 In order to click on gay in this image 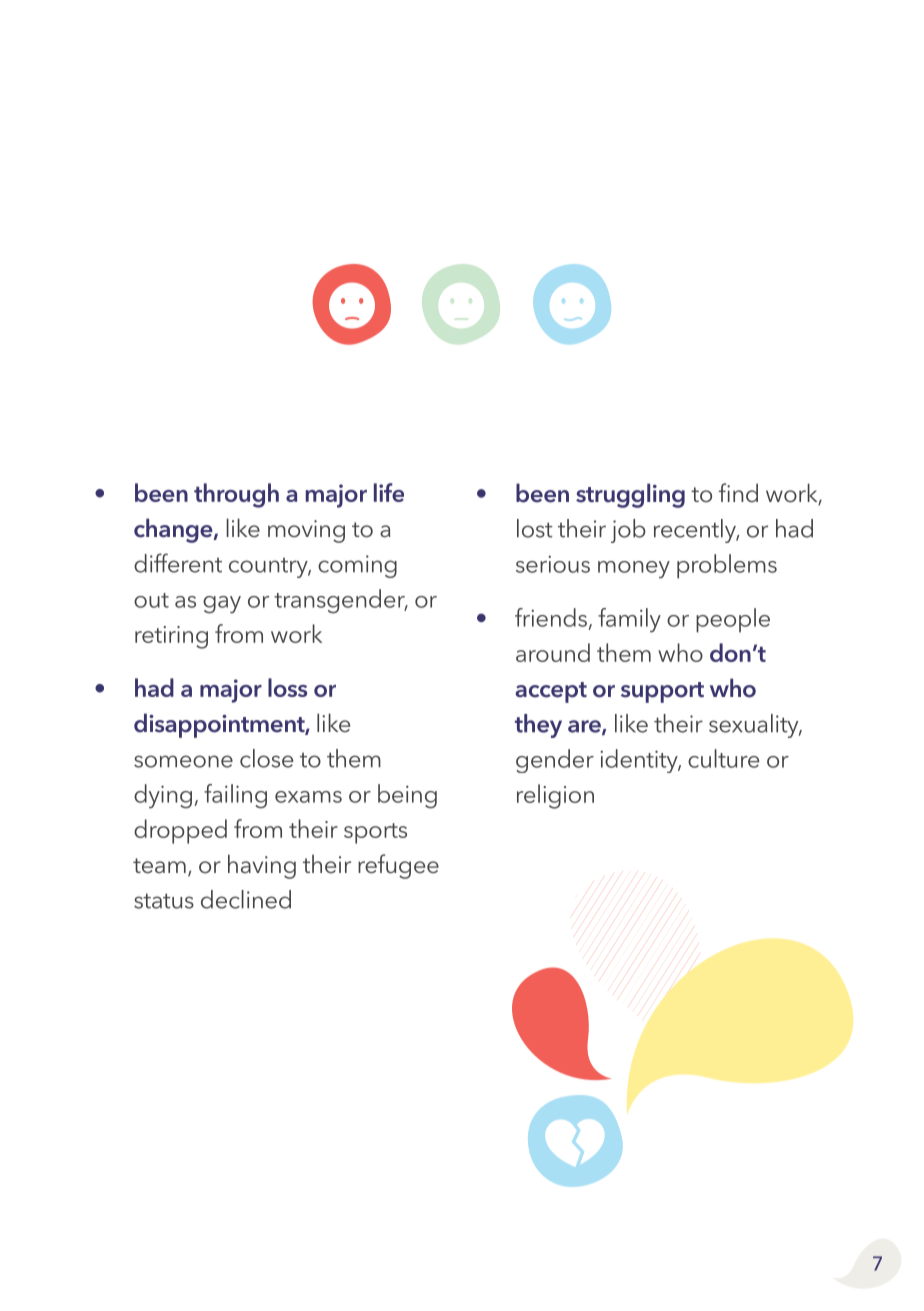, I will do `click(222, 605)`.
